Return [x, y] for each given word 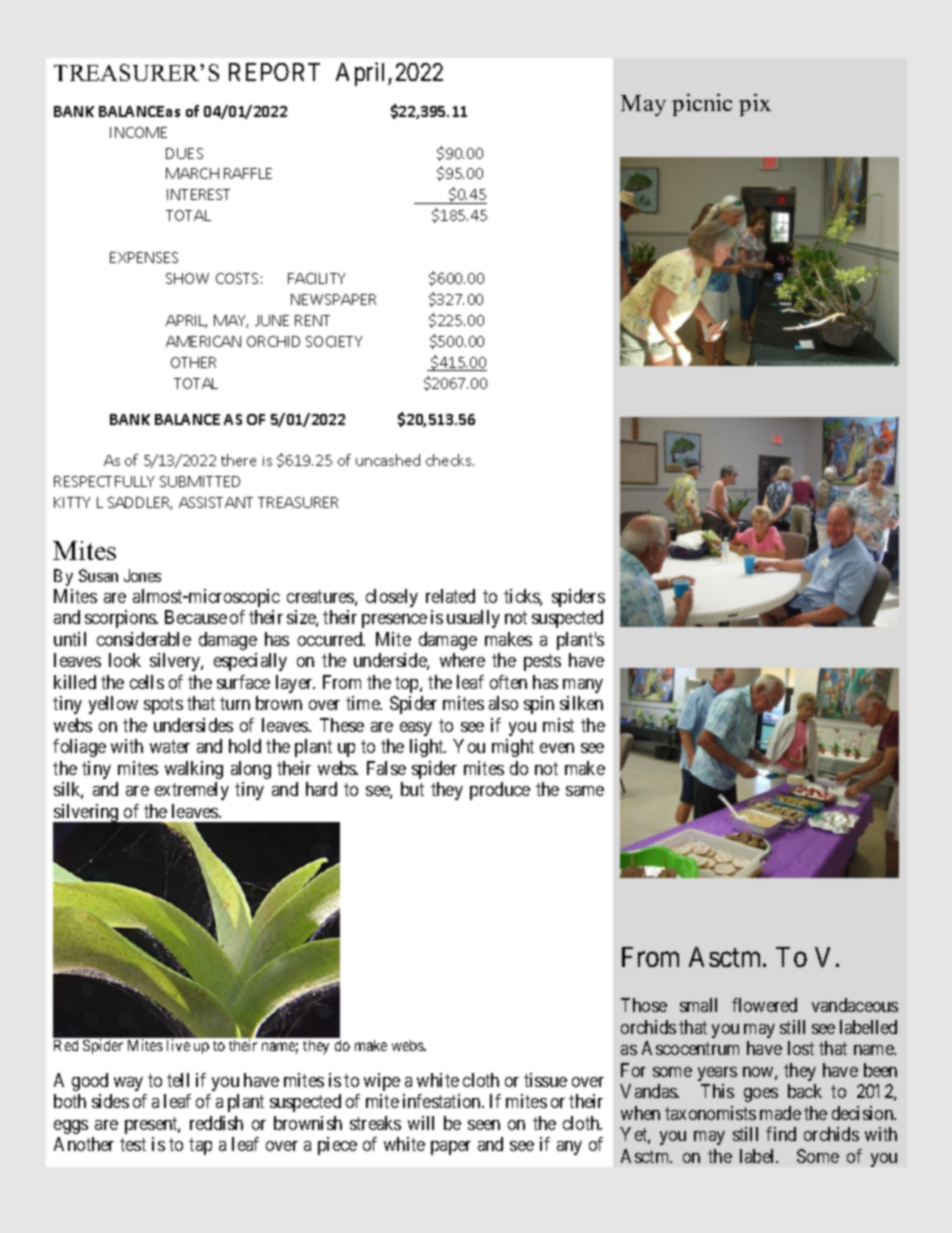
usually [473, 619]
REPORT [274, 72]
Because [196, 617]
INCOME [138, 132]
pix [755, 105]
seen [484, 1125]
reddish [216, 1123]
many [583, 686]
